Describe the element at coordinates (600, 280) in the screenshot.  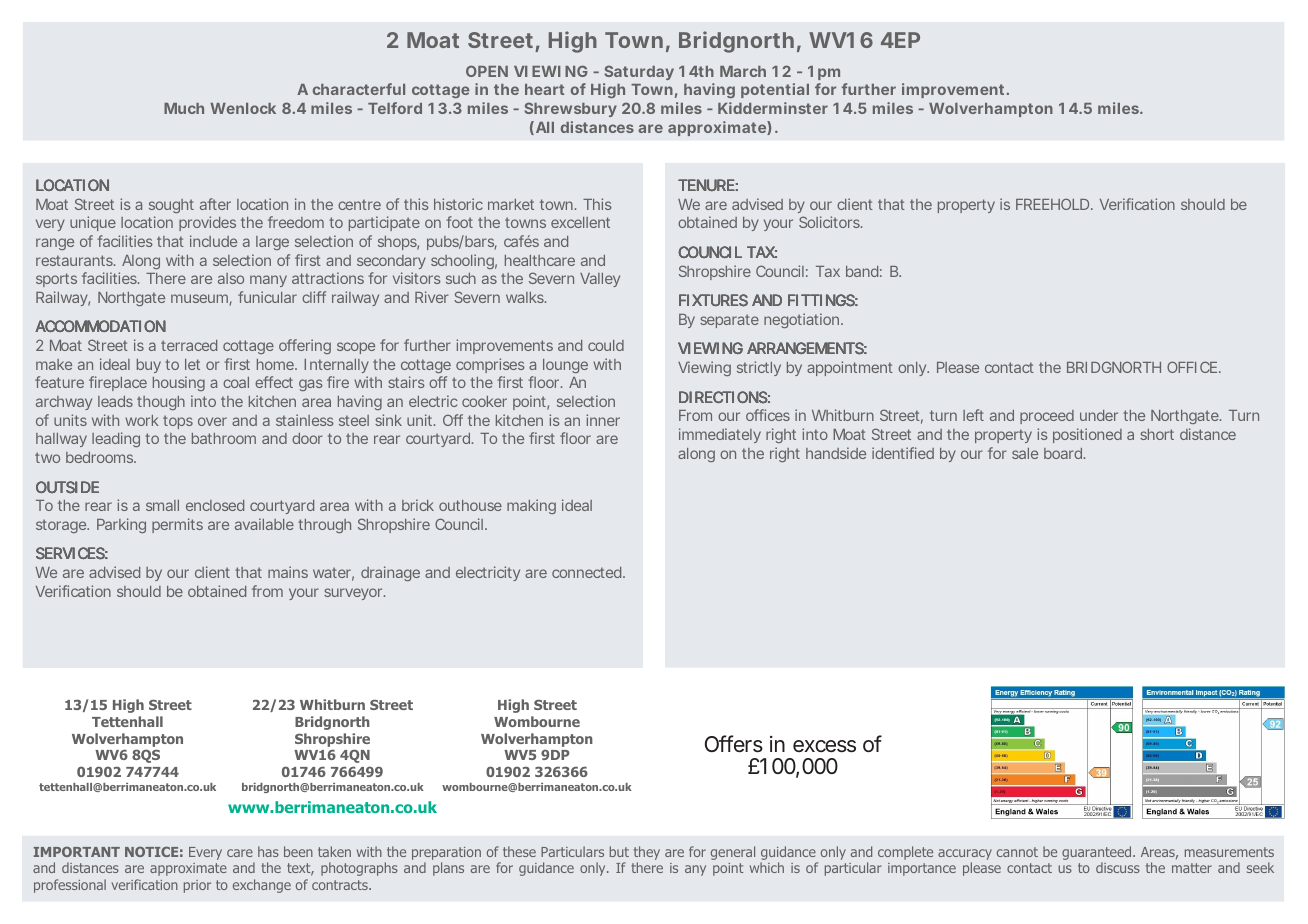
I see `Valley` at that location.
